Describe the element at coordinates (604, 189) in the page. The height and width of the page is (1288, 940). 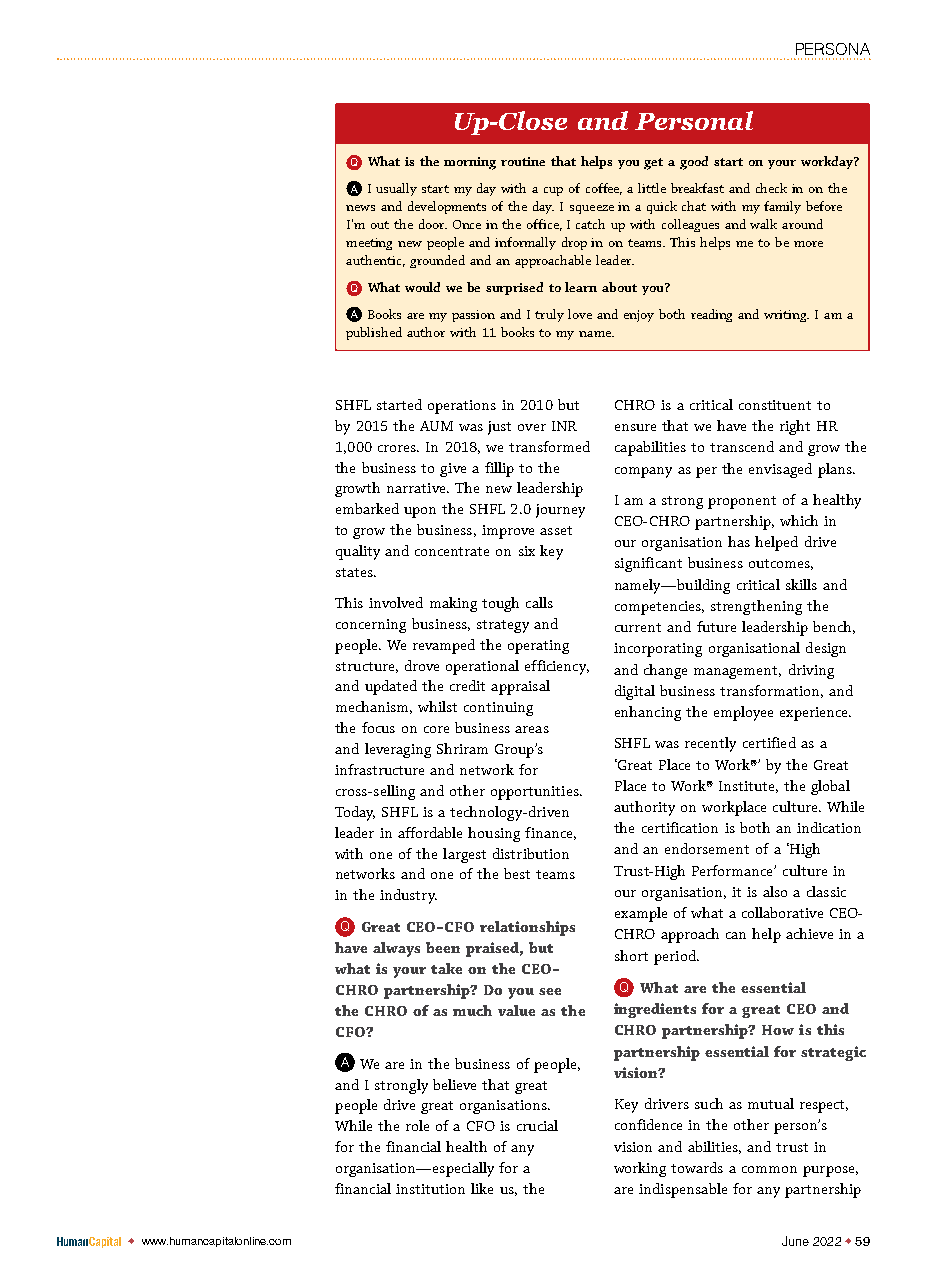
I see `coffee` at that location.
